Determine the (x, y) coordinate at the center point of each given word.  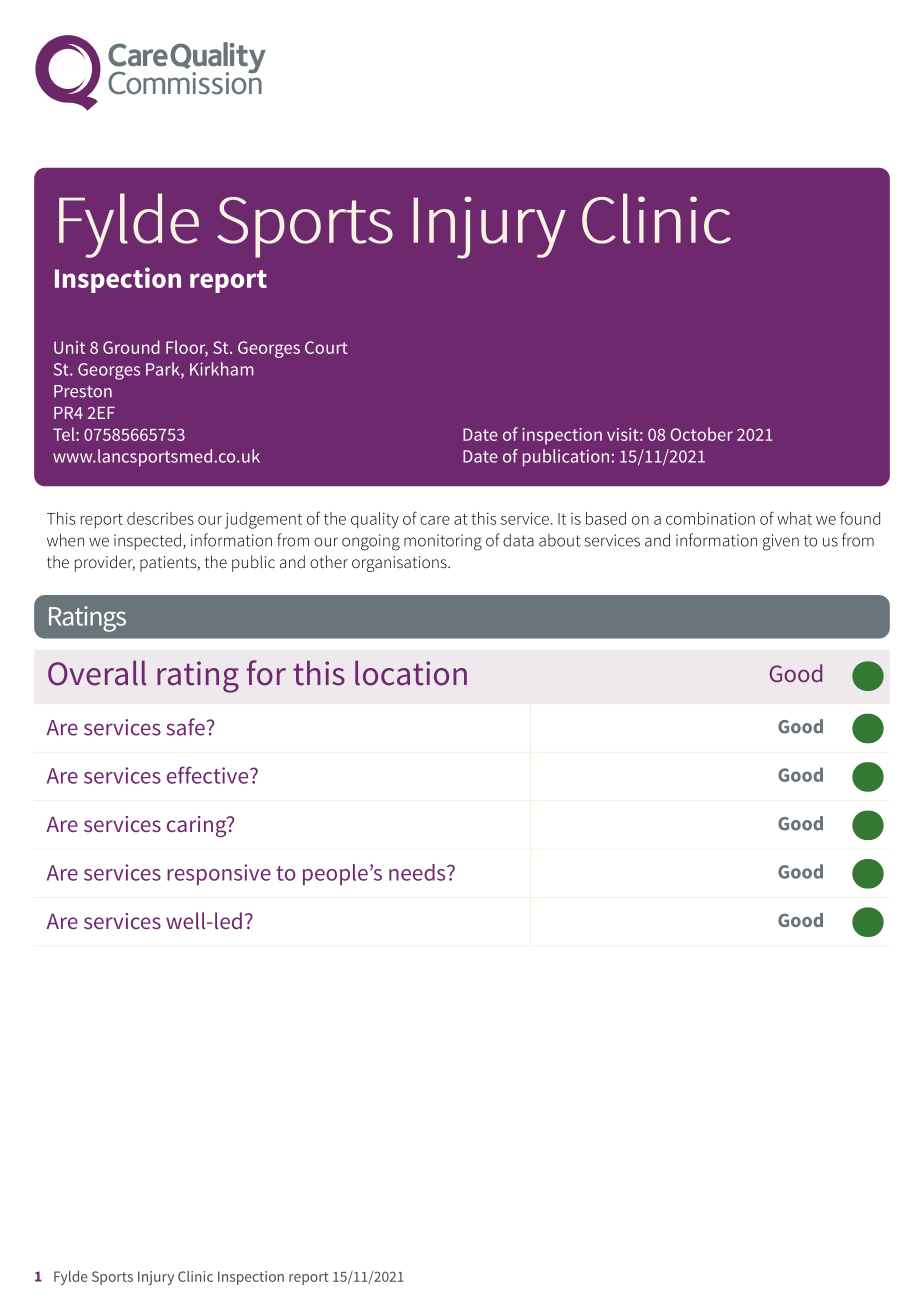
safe (187, 727)
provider (105, 563)
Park (164, 370)
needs (418, 872)
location (411, 673)
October (701, 434)
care (435, 520)
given (781, 542)
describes (160, 518)
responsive (219, 874)
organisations (400, 564)
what (794, 518)
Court (326, 347)
